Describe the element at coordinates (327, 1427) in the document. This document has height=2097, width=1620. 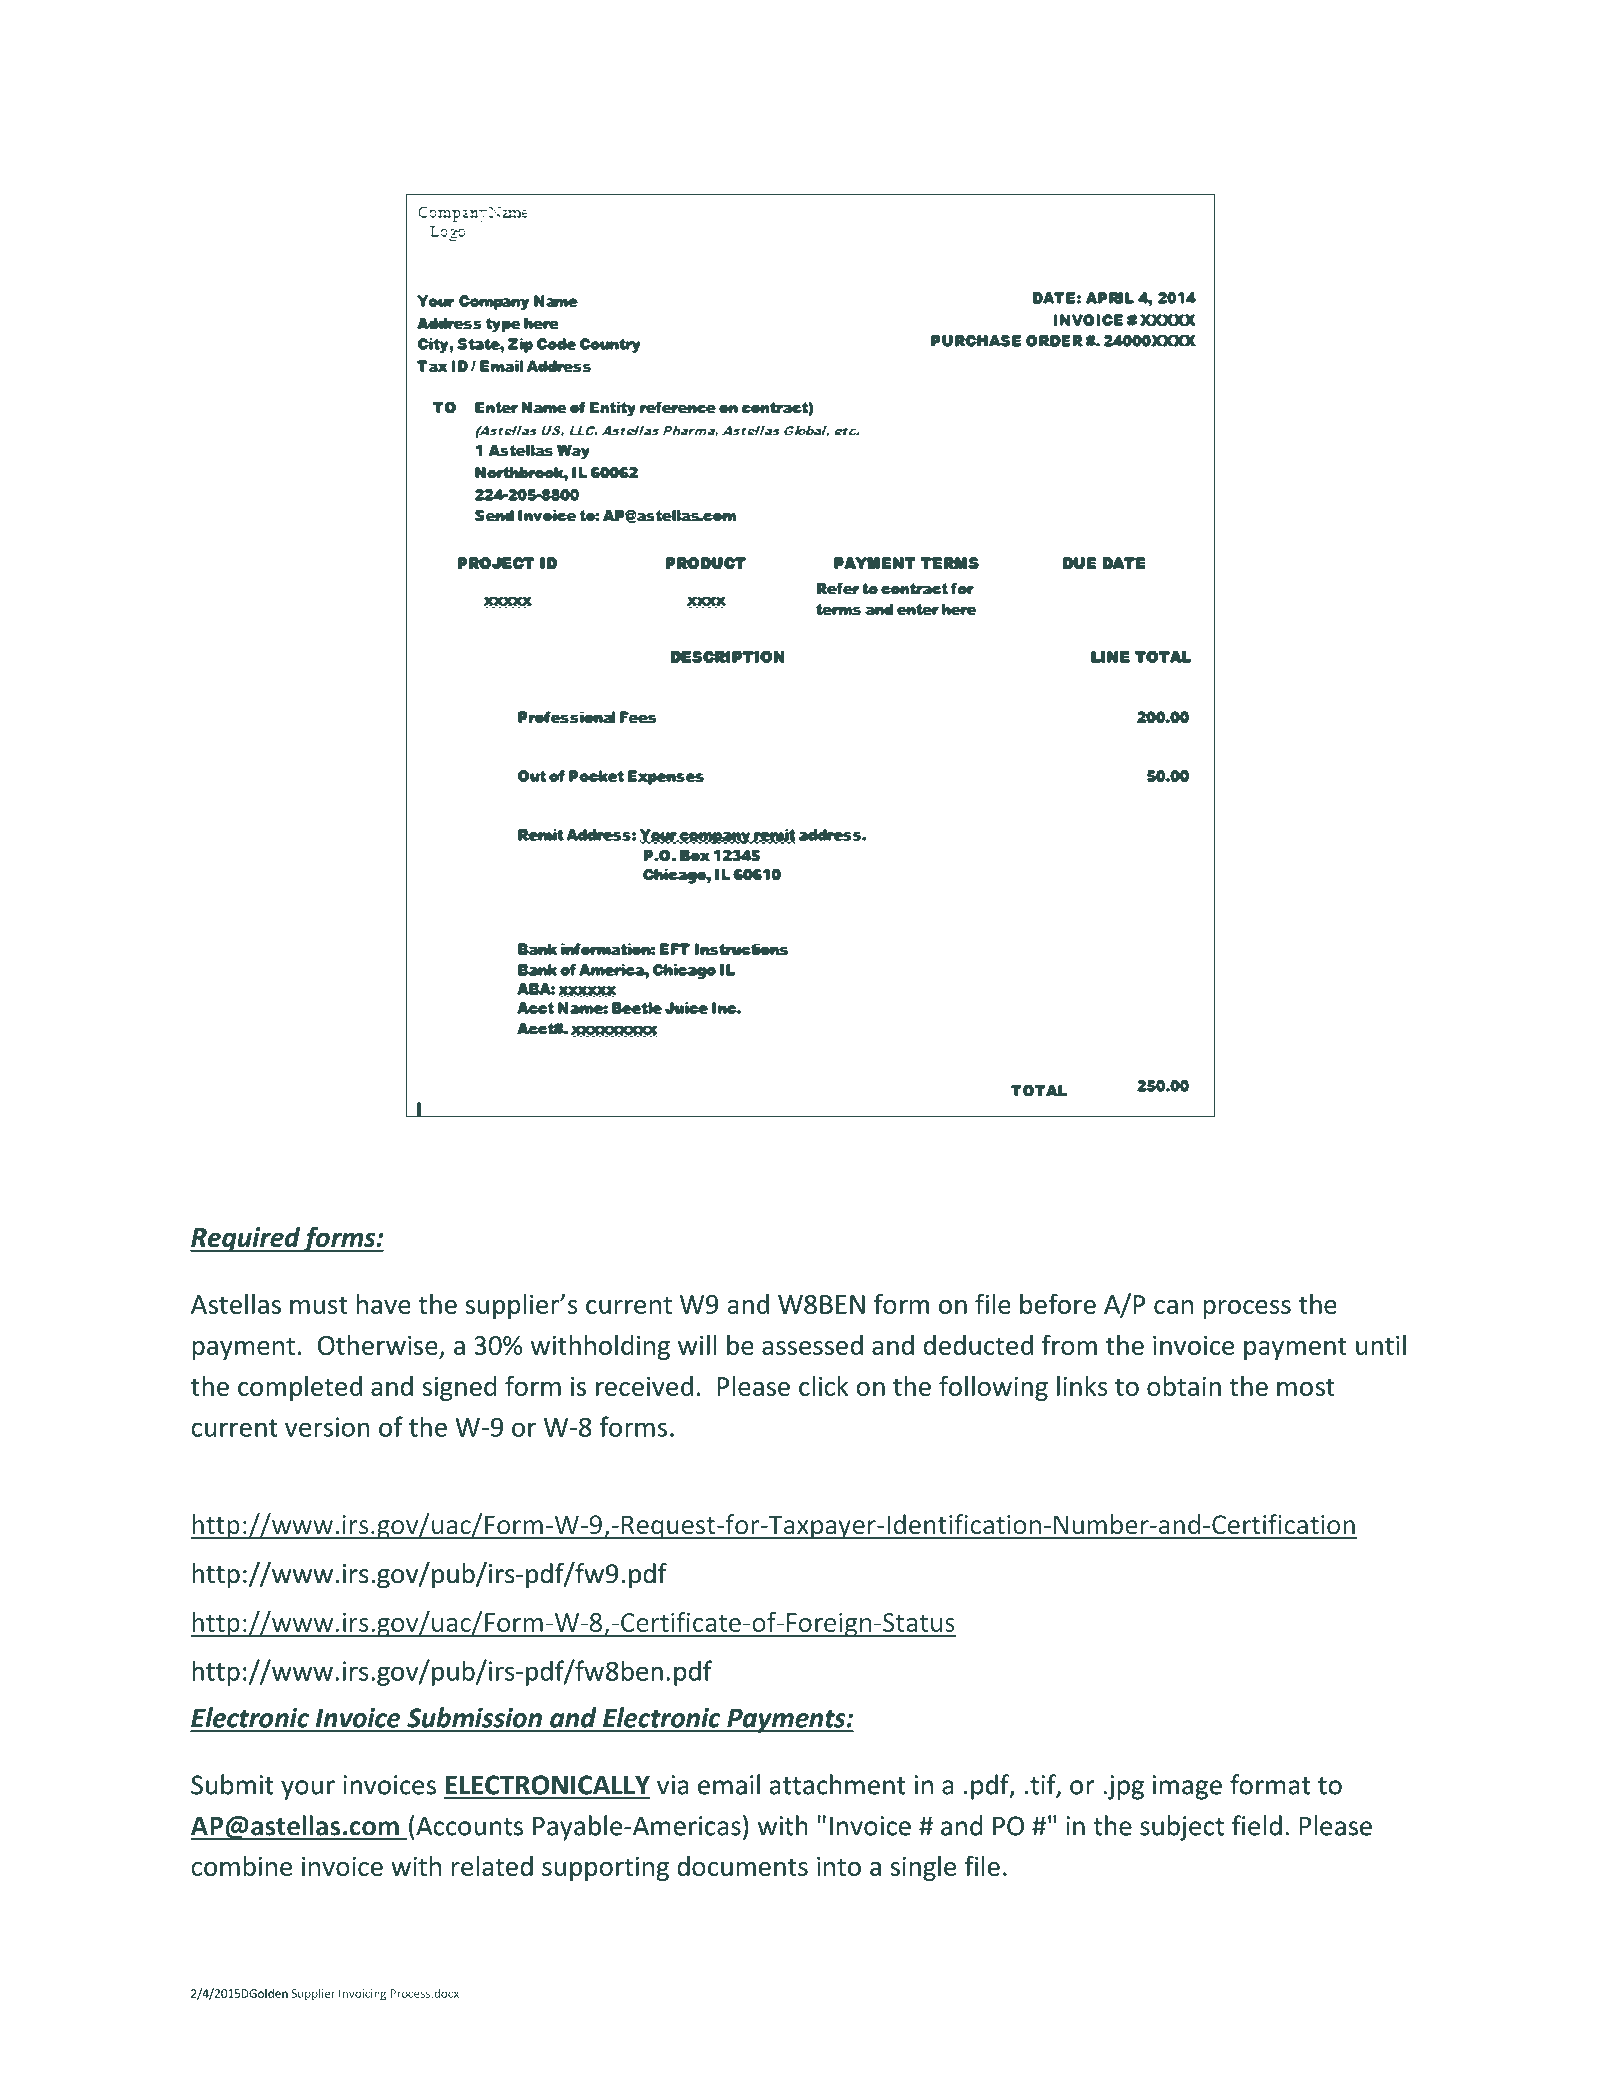
I see `version` at that location.
